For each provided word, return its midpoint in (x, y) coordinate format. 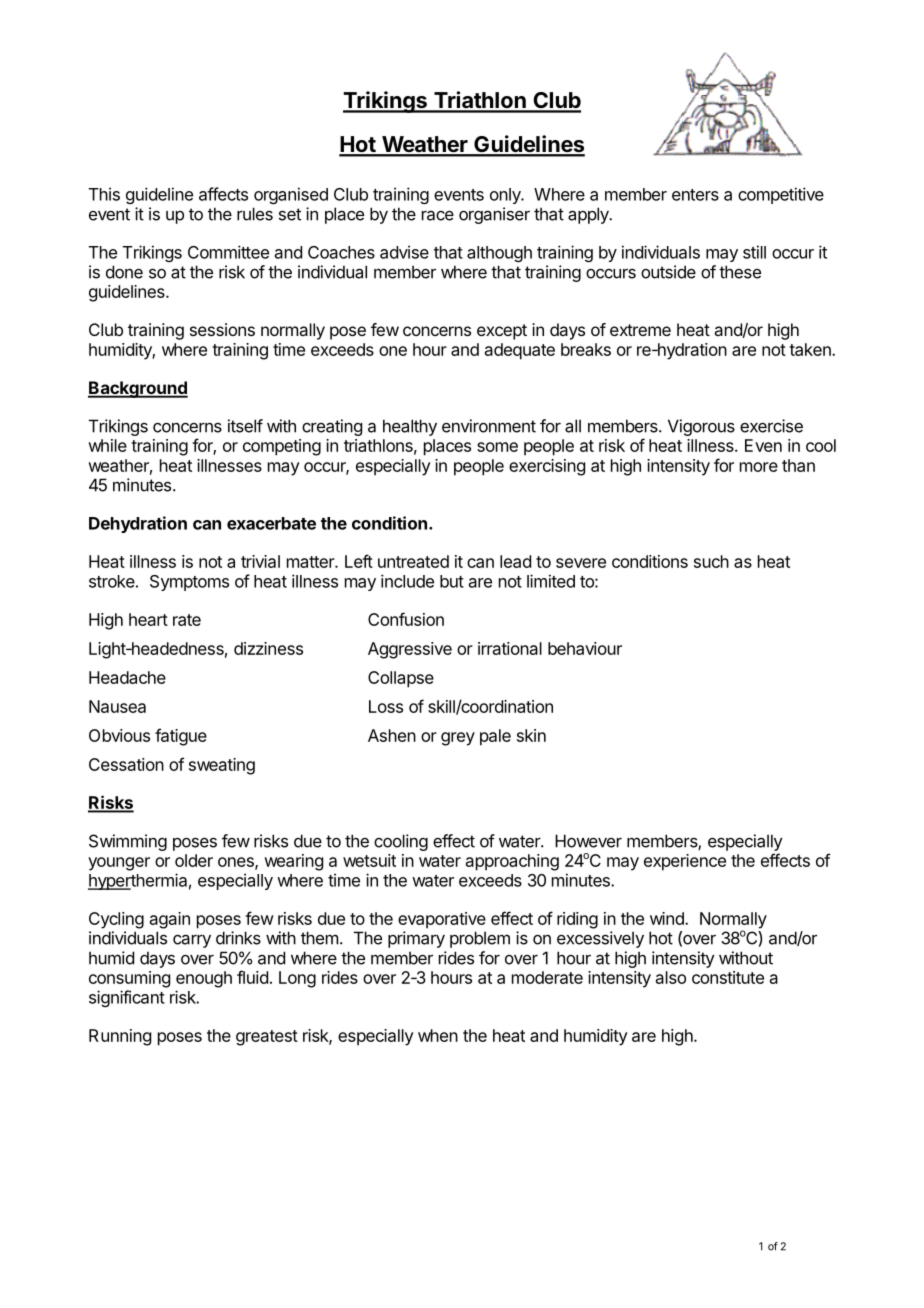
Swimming (128, 842)
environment (489, 426)
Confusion (406, 619)
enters (695, 195)
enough (204, 979)
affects (223, 194)
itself (245, 426)
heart (148, 619)
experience (685, 862)
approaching (512, 862)
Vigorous (701, 427)
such (711, 561)
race (438, 216)
